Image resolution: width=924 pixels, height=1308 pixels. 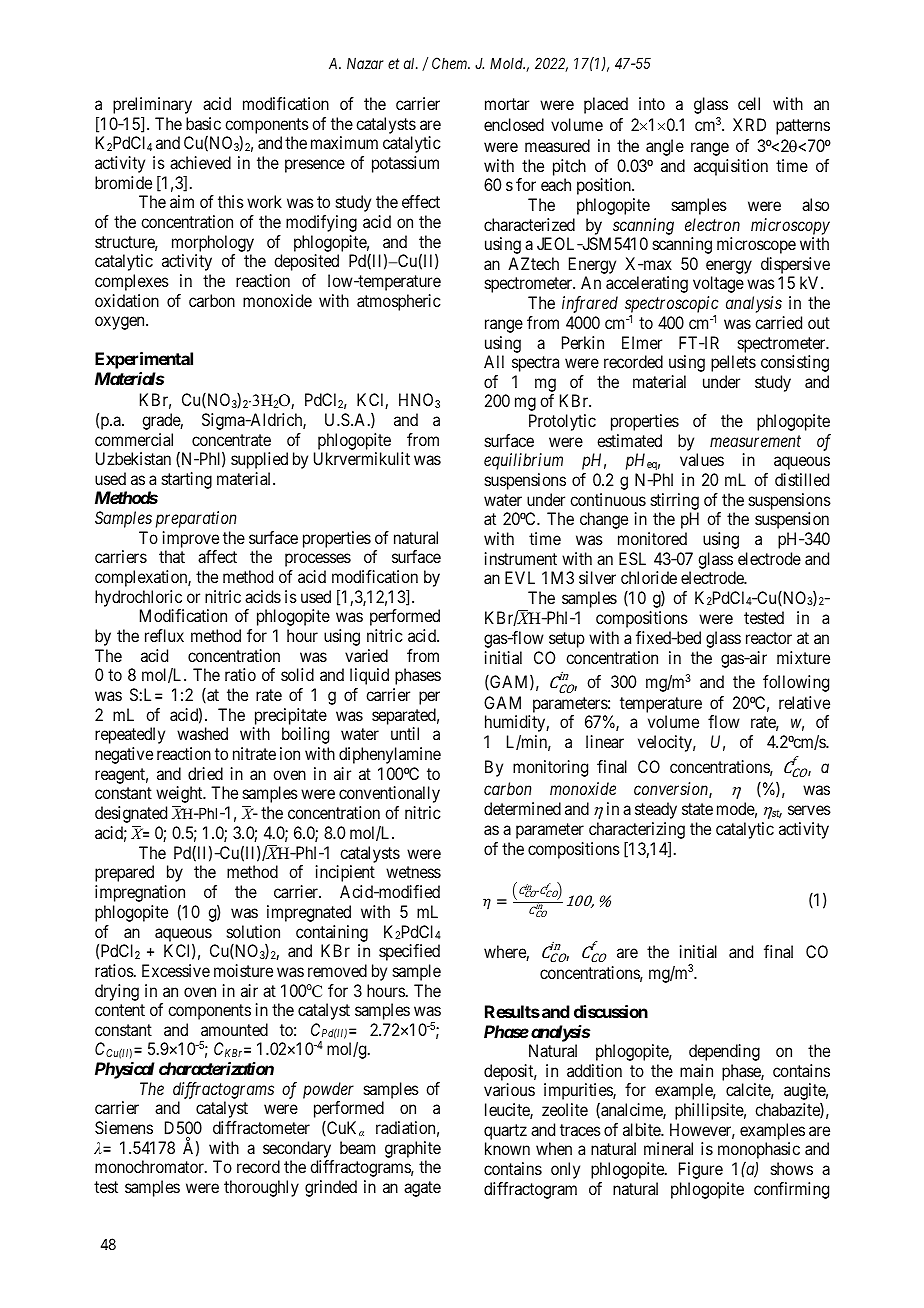 I want to click on basic, so click(x=203, y=123).
